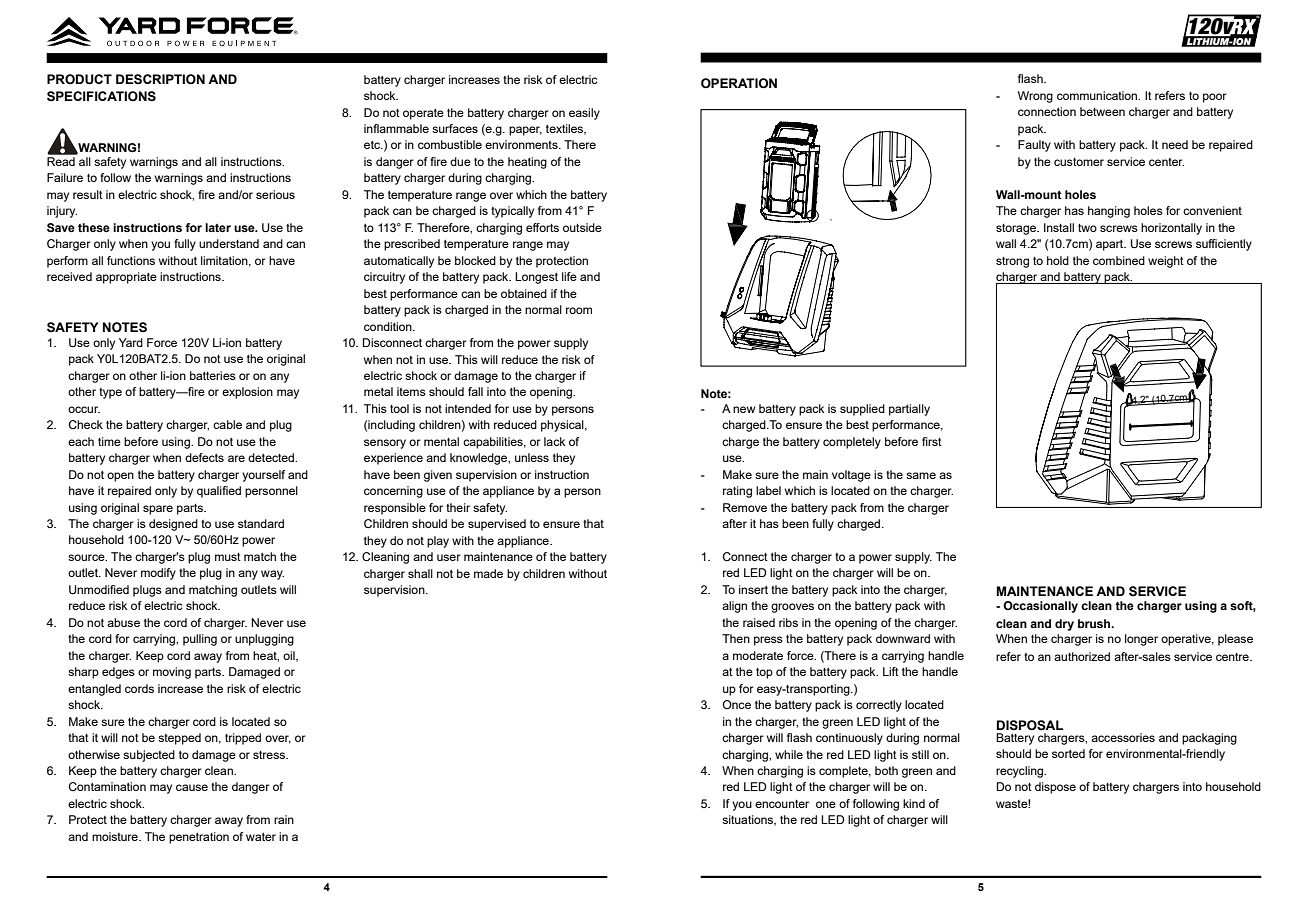 This screenshot has height=924, width=1308. Describe the element at coordinates (1055, 788) in the screenshot. I see `dispose` at that location.
